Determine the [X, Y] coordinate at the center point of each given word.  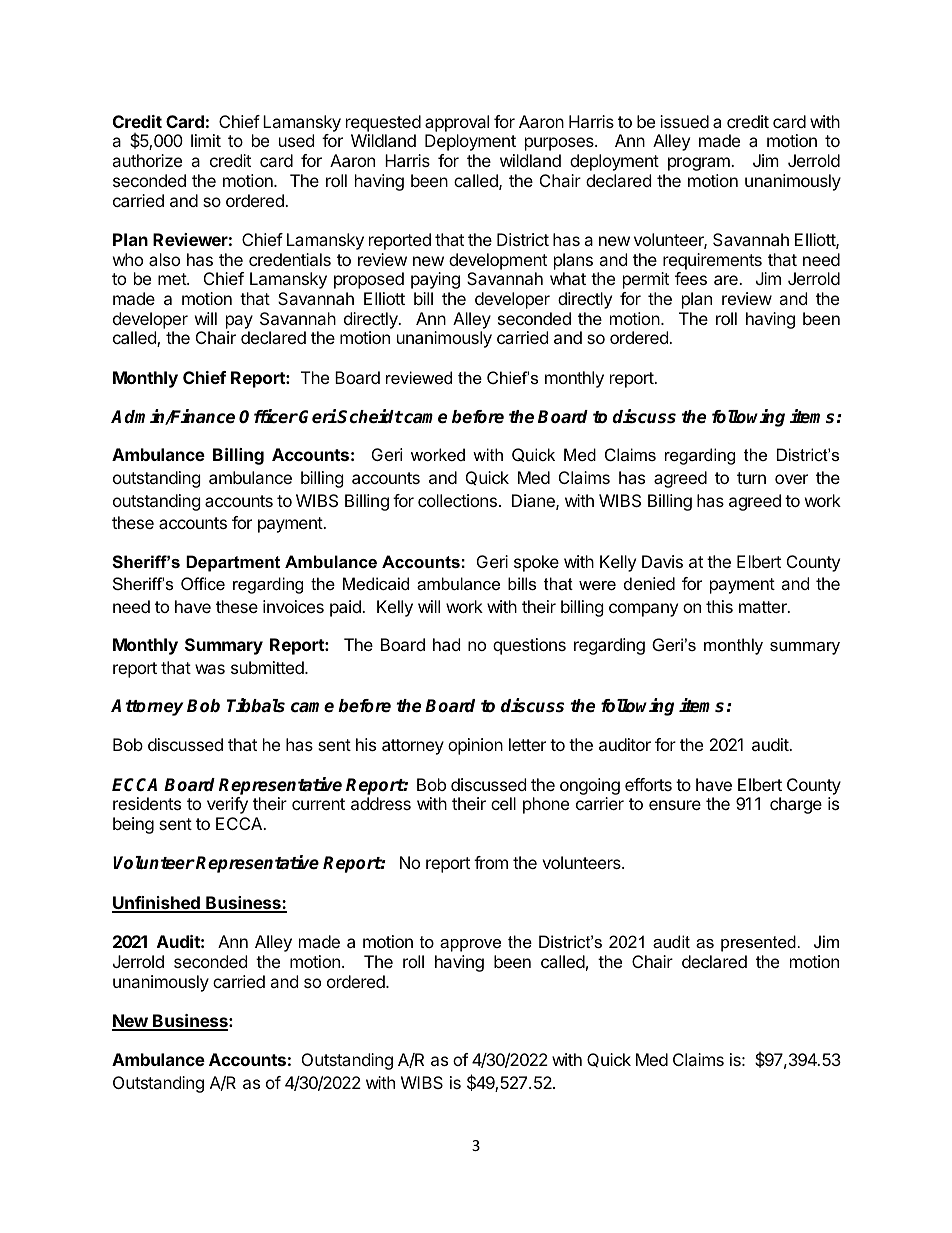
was [210, 669]
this [719, 606]
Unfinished [157, 904]
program [700, 164]
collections [457, 500]
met [173, 279]
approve [470, 945]
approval [457, 123]
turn [751, 478]
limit [206, 140]
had [446, 644]
